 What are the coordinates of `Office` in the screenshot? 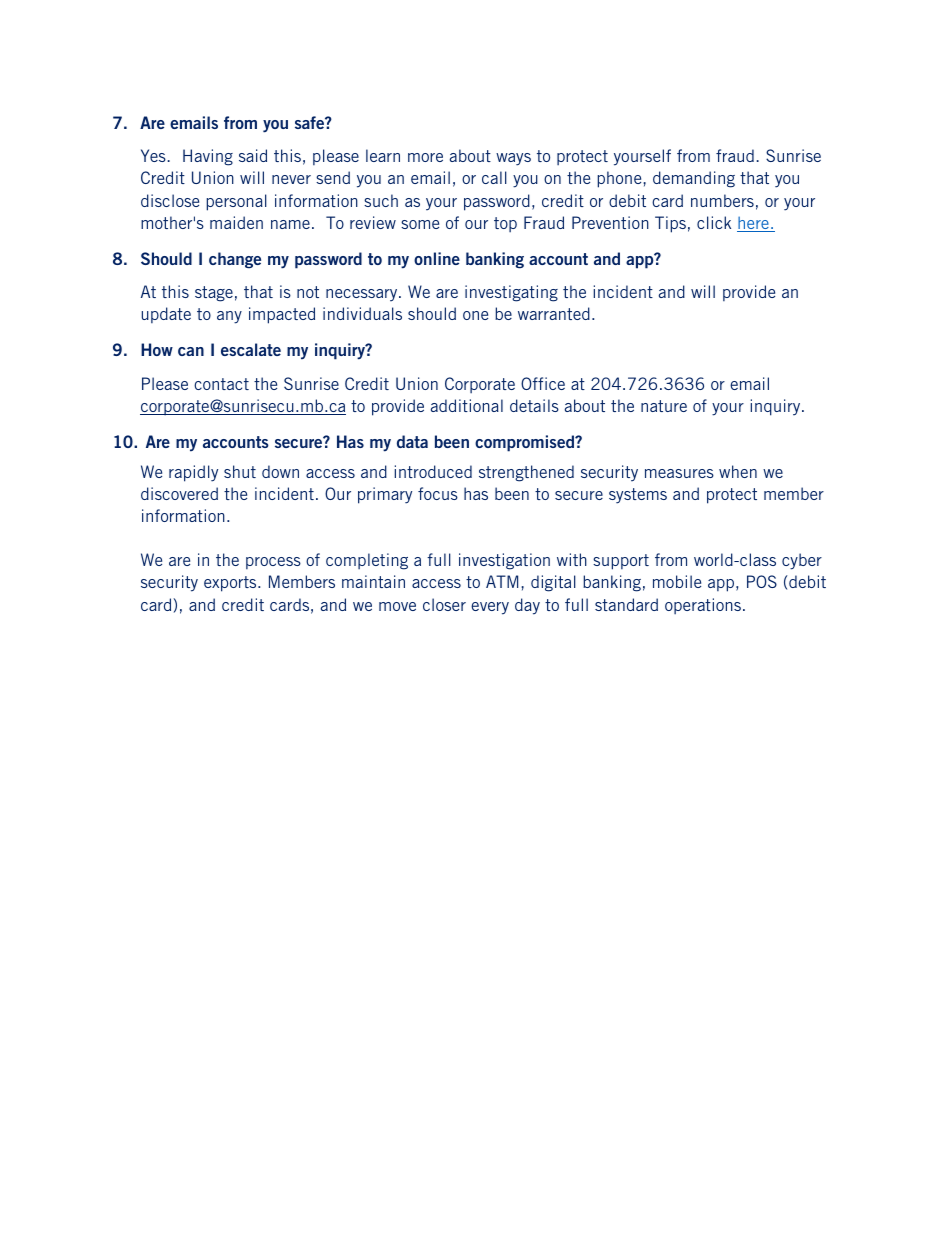 It's located at (543, 383).
